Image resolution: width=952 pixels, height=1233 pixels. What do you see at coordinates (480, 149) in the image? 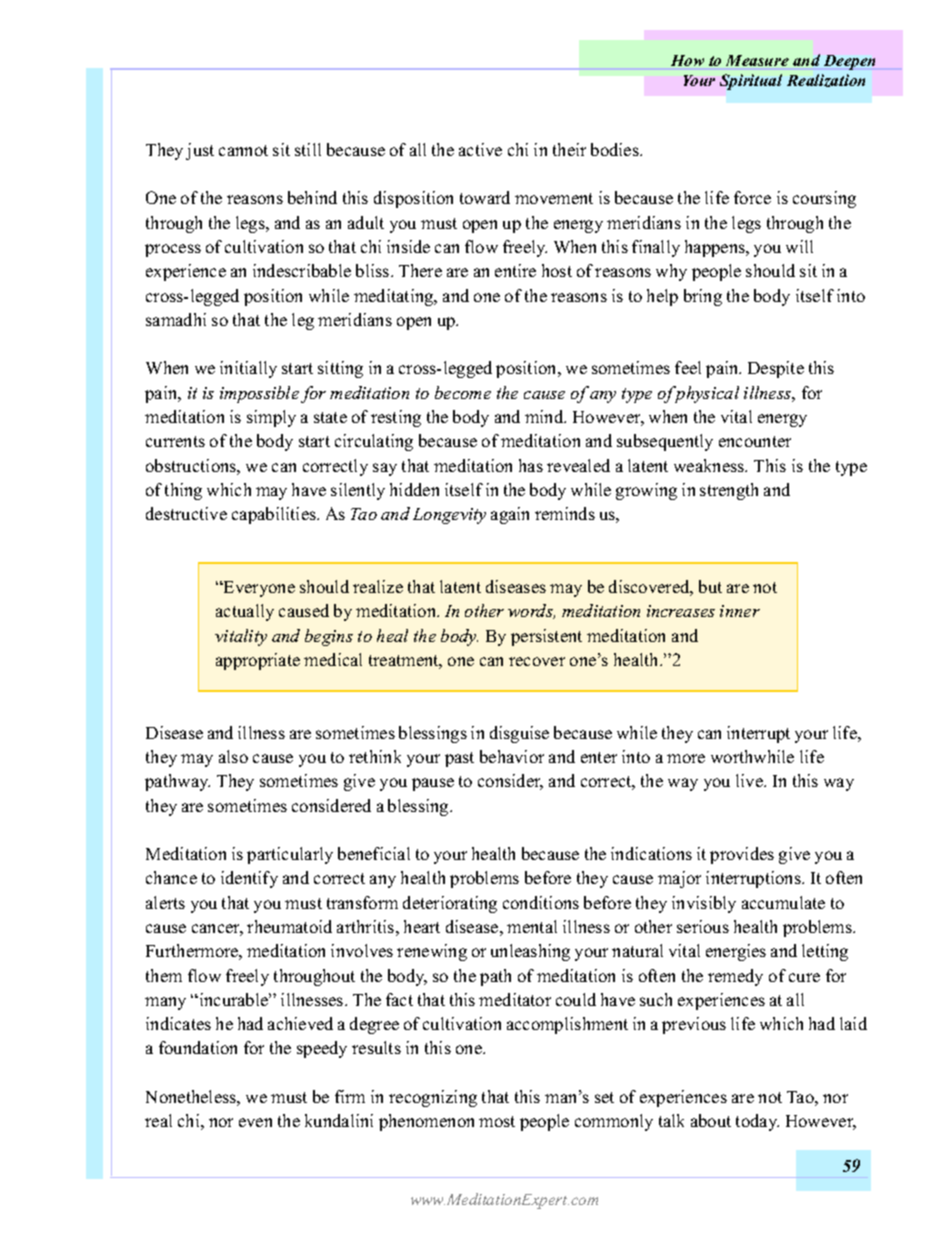
I see `active` at bounding box center [480, 149].
